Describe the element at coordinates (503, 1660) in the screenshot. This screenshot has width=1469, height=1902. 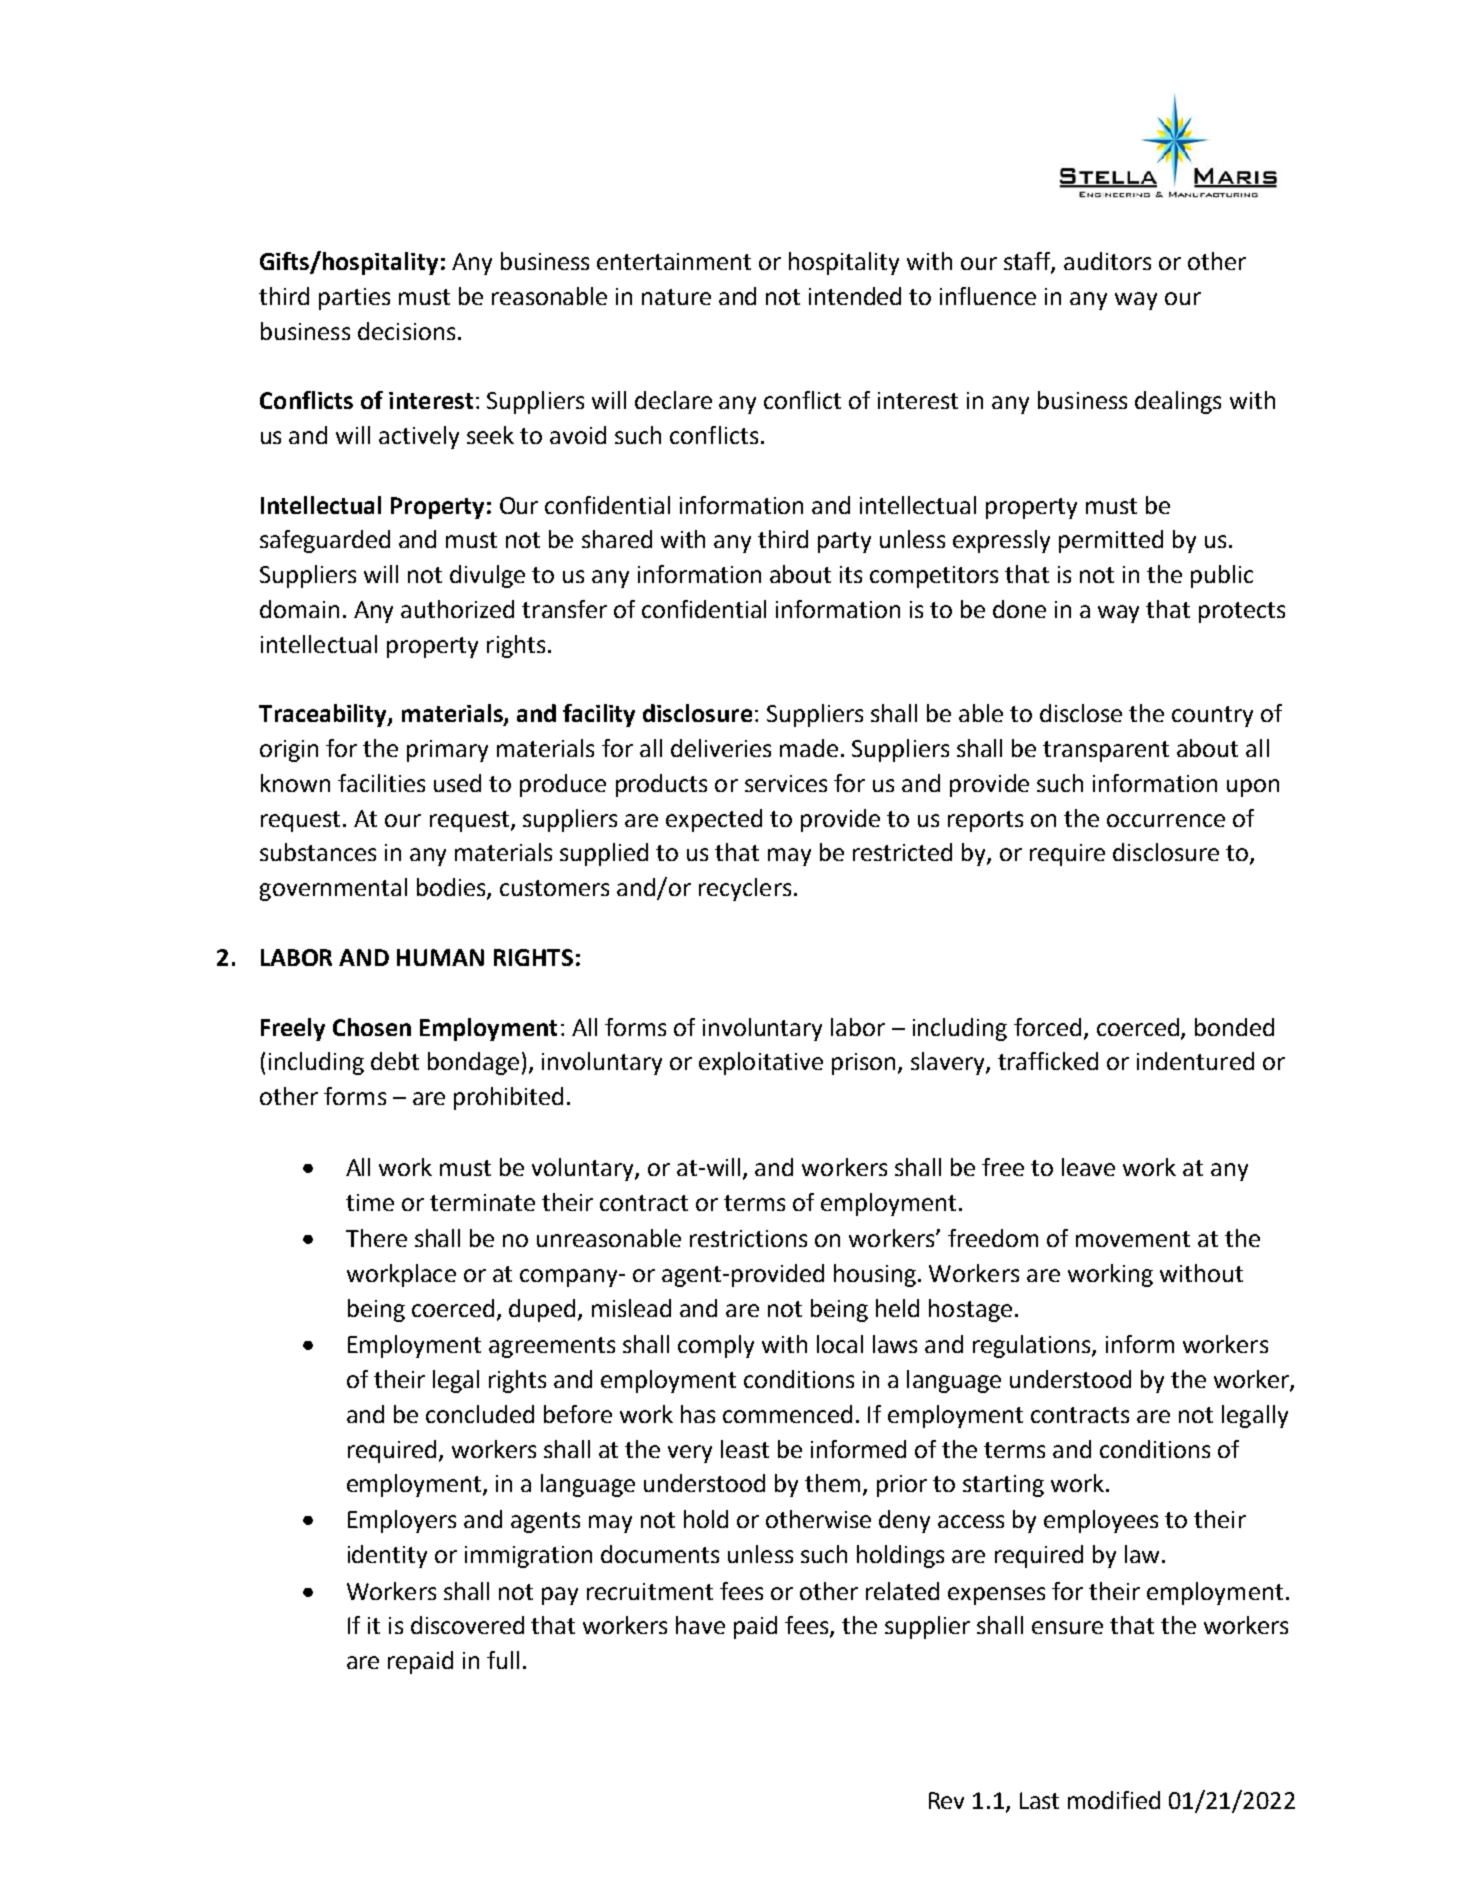
I see `full` at that location.
